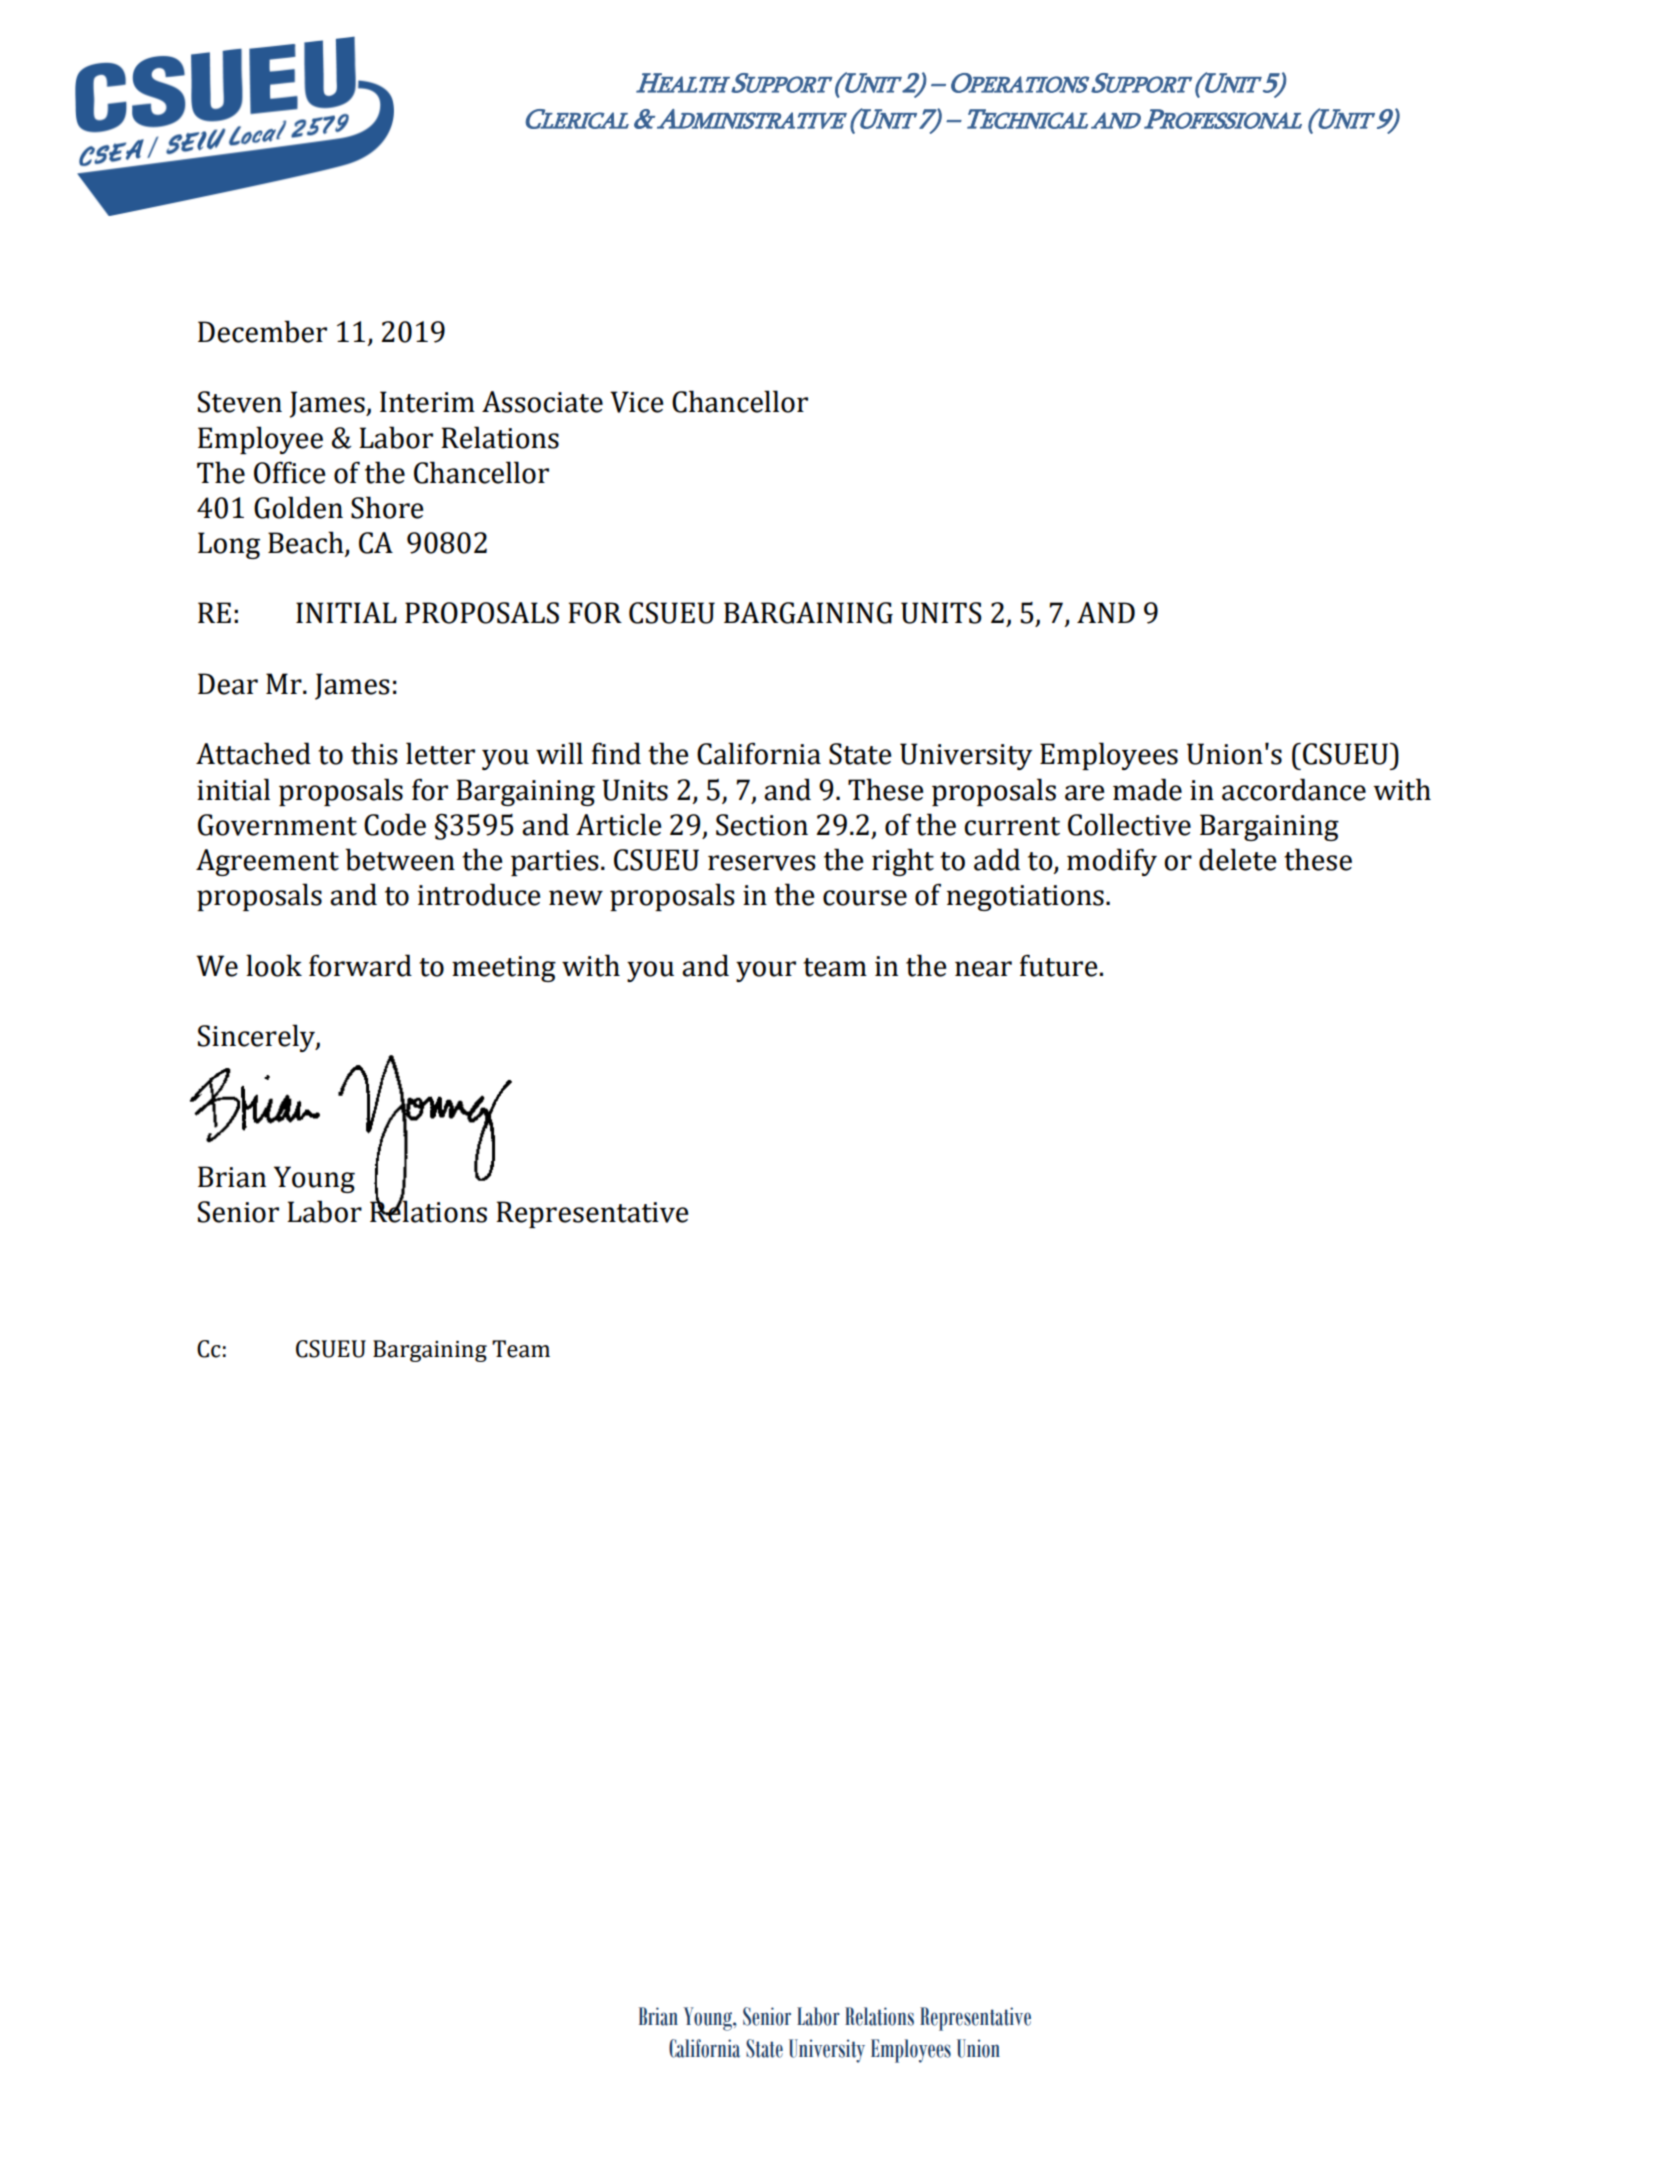 The width and height of the screenshot is (1670, 2162). Describe the element at coordinates (228, 684) in the screenshot. I see `Dear` at that location.
